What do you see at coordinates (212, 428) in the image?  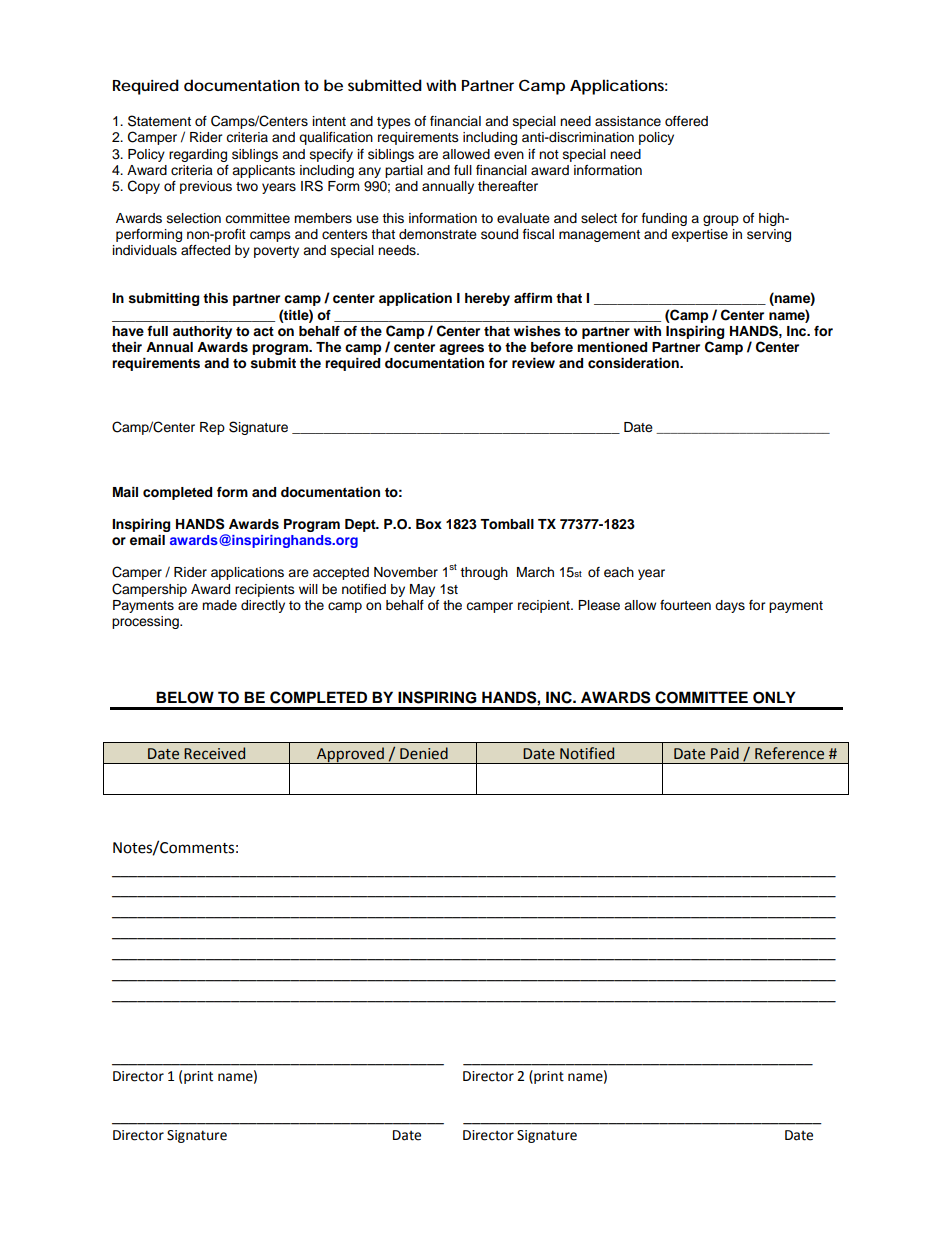 I see `Rep` at bounding box center [212, 428].
